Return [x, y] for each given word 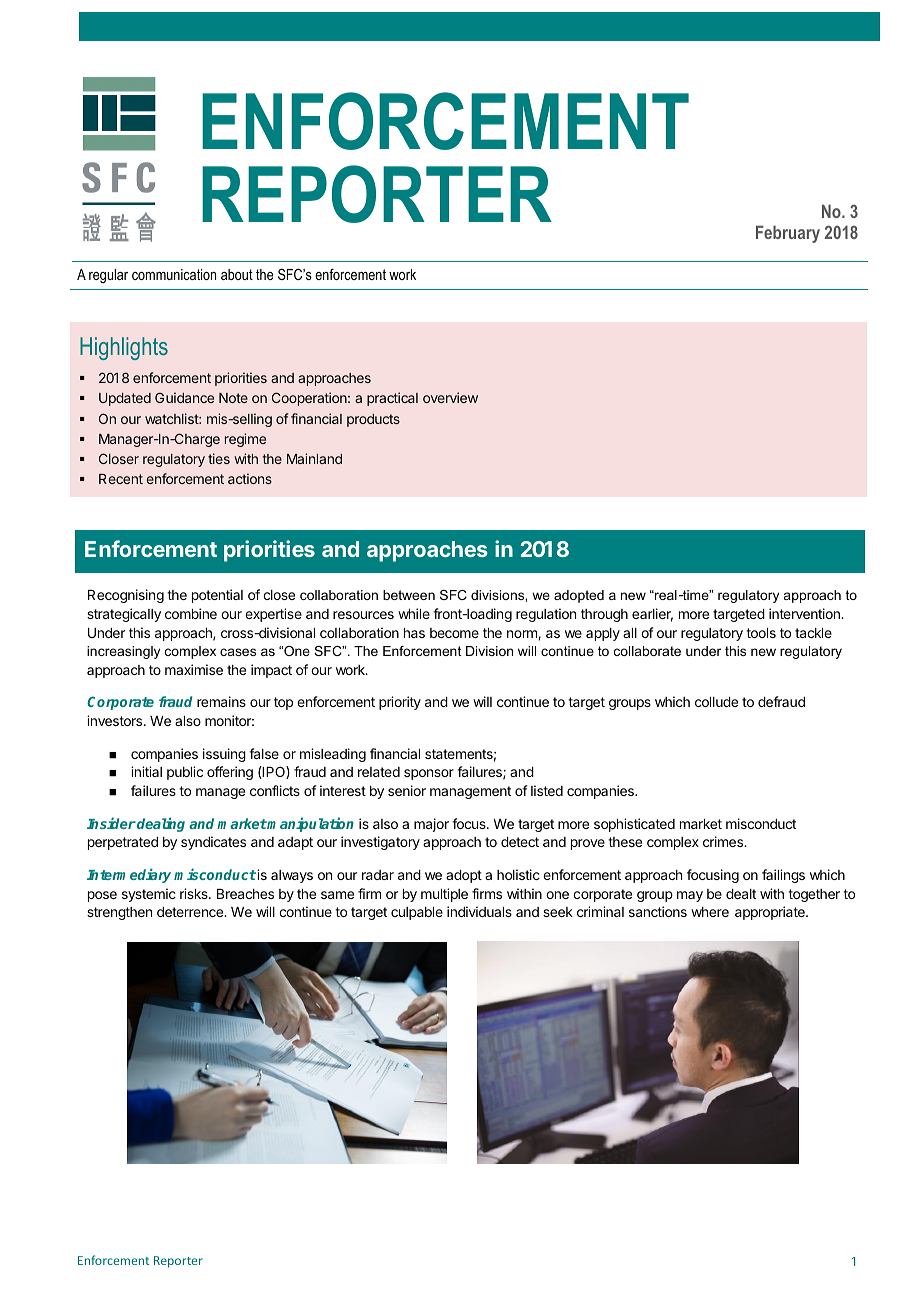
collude [716, 702]
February [788, 234]
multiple [444, 895]
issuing [224, 755]
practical [392, 399]
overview [450, 397]
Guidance [184, 397]
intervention [805, 613]
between [409, 595]
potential [217, 596]
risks [195, 893]
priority [400, 703]
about [237, 274]
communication [174, 274]
